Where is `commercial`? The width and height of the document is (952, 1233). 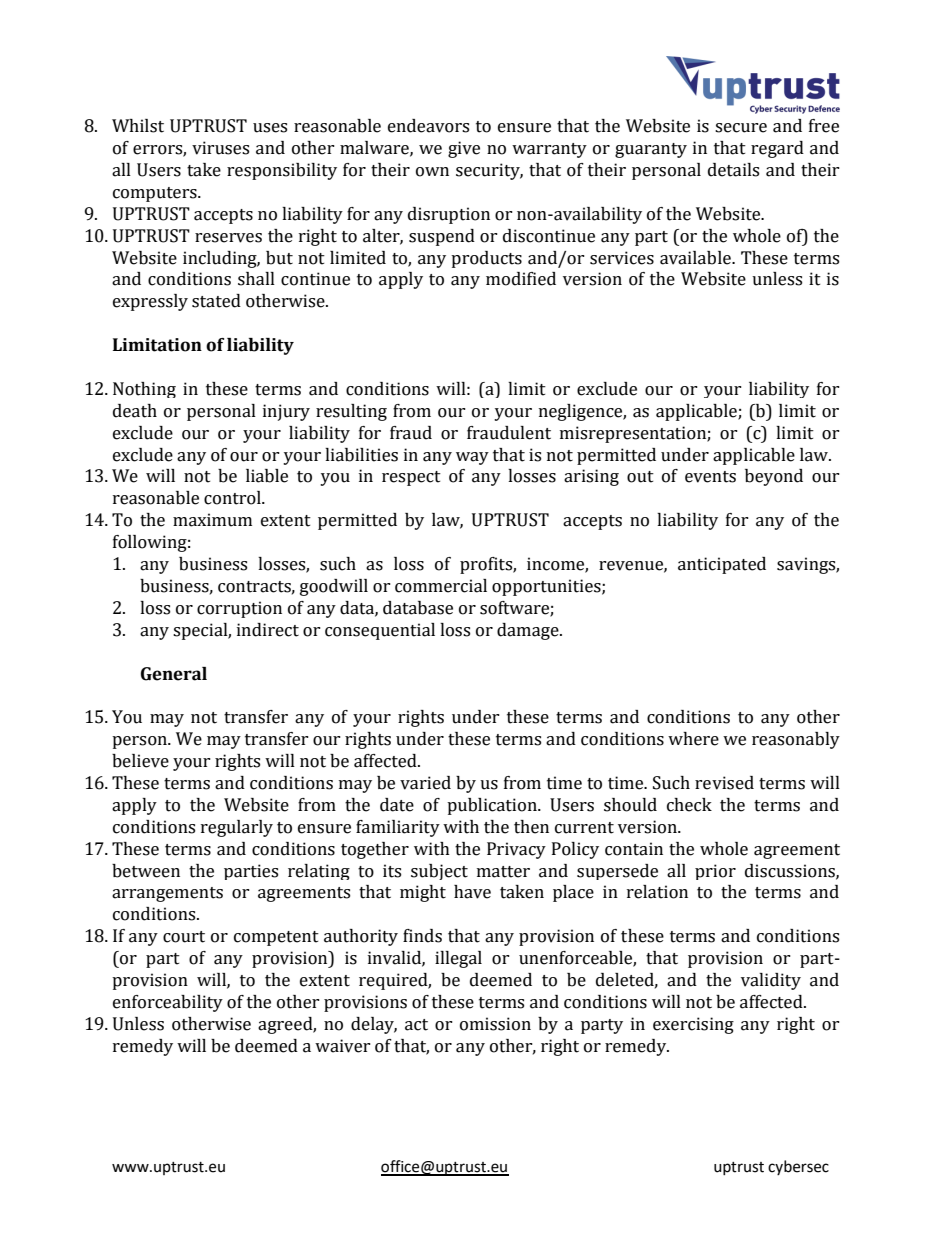 commercial is located at coordinates (441, 586).
